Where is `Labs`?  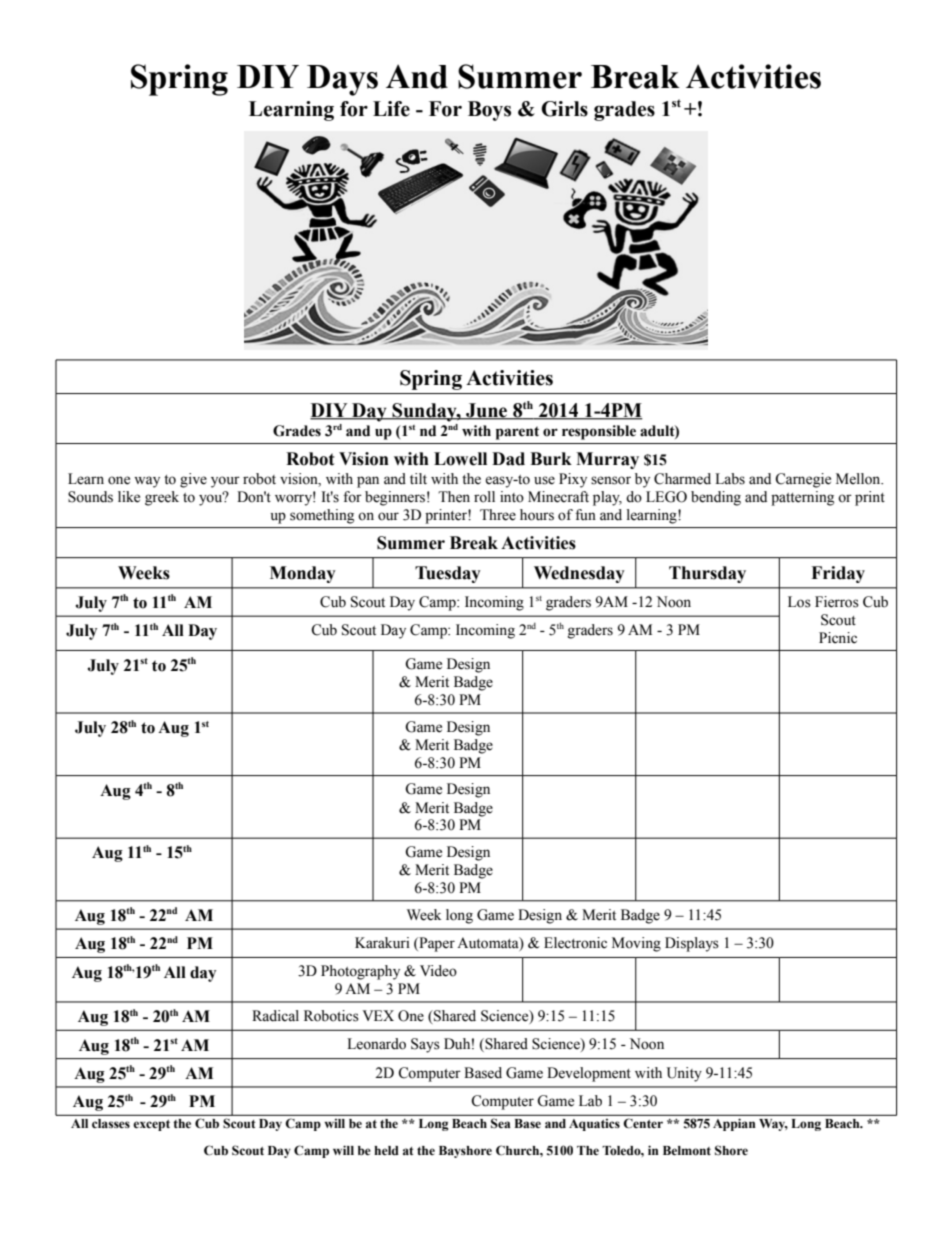 Labs is located at coordinates (730, 479).
